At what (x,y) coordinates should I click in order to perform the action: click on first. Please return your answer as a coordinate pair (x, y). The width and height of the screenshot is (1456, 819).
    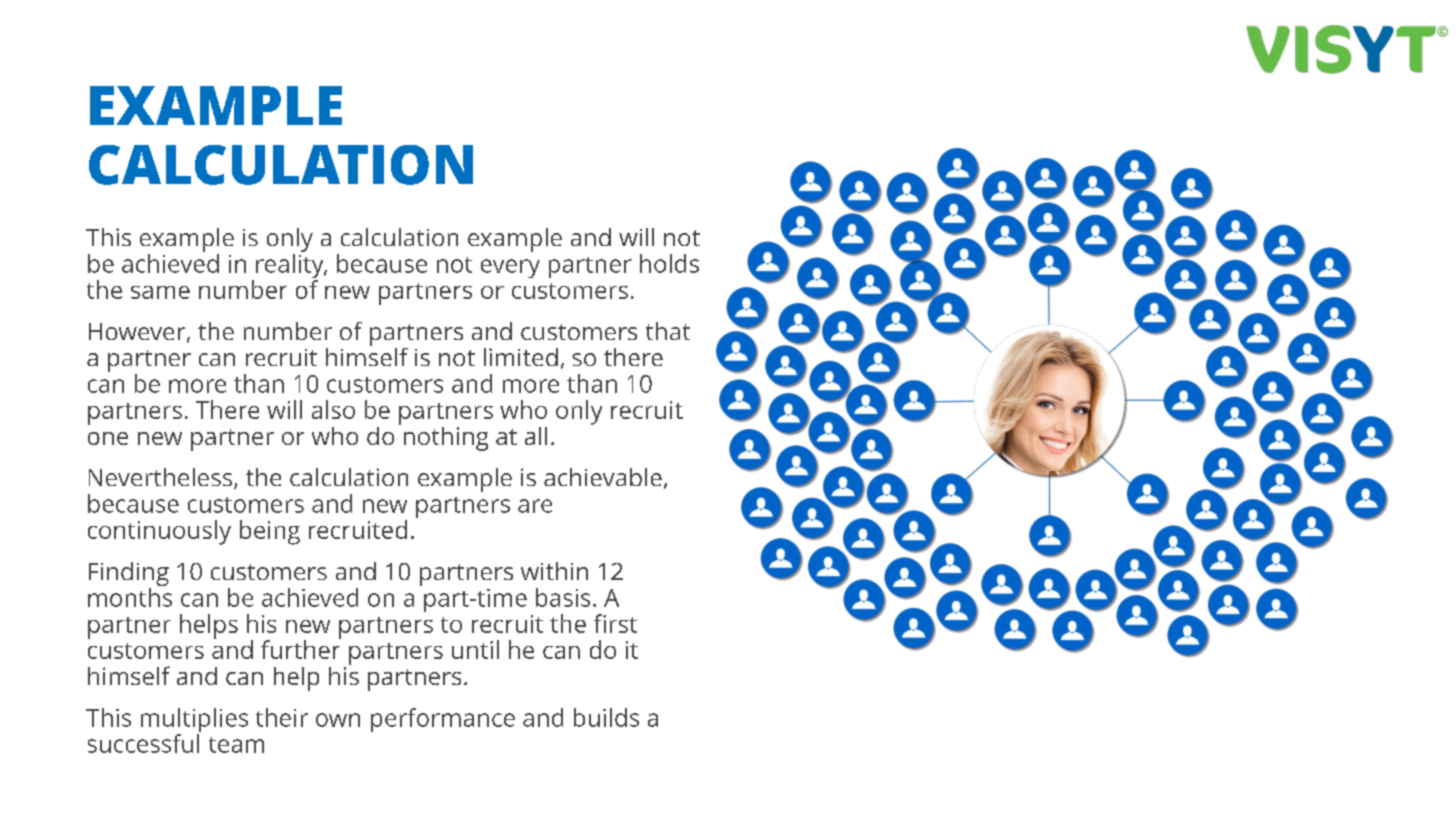
    Looking at the image, I should click on (615, 623).
